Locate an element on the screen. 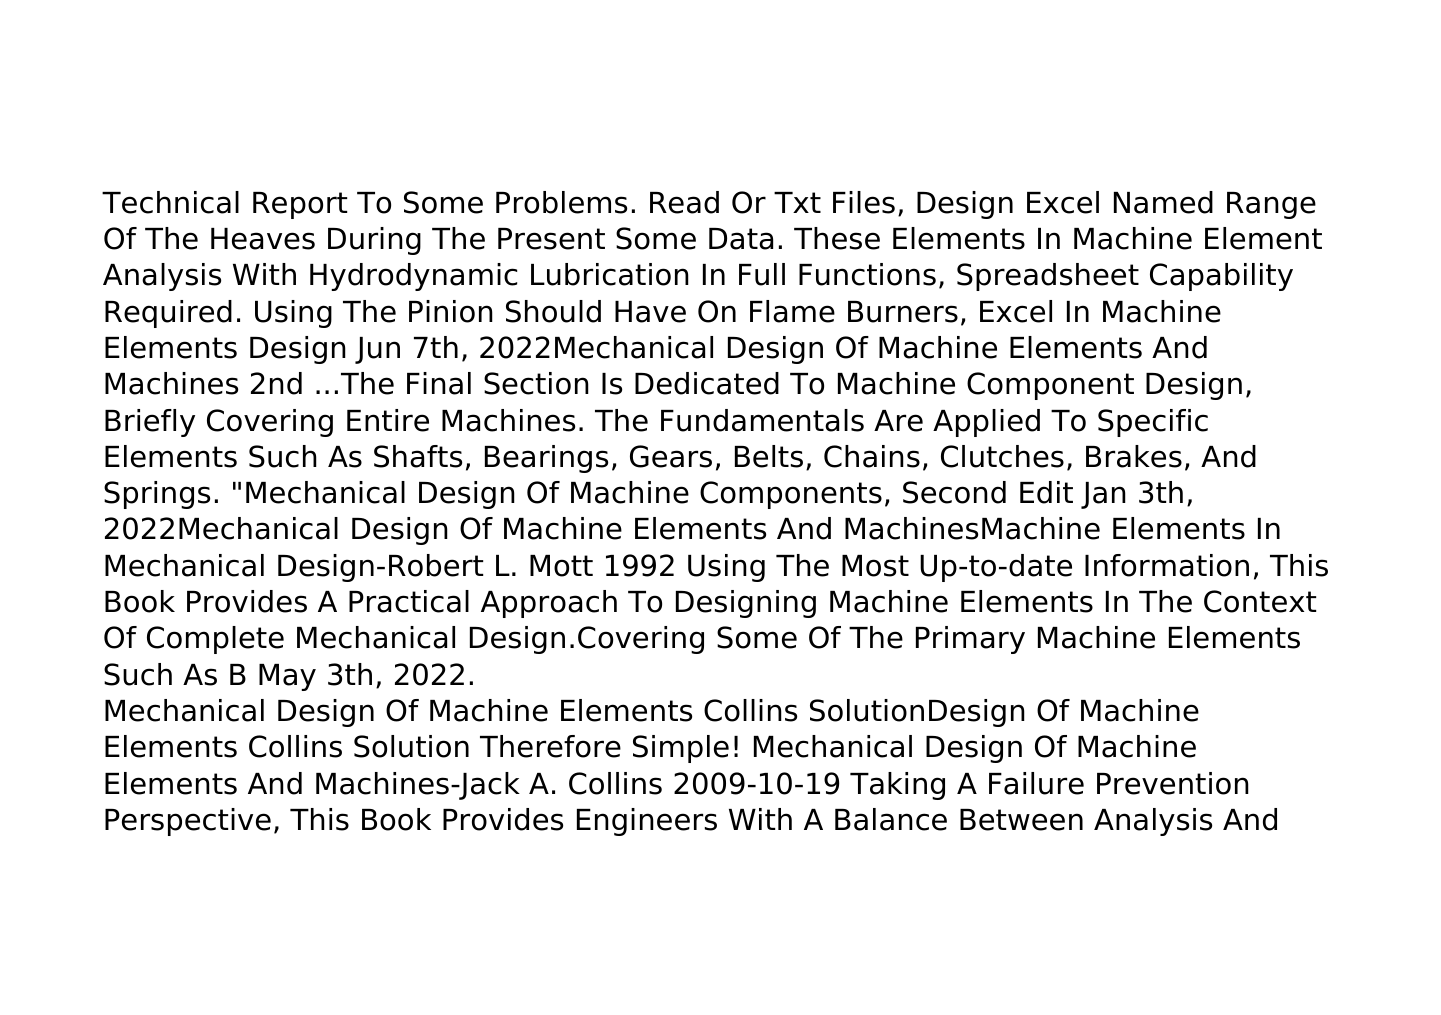  Named is located at coordinates (1163, 202).
